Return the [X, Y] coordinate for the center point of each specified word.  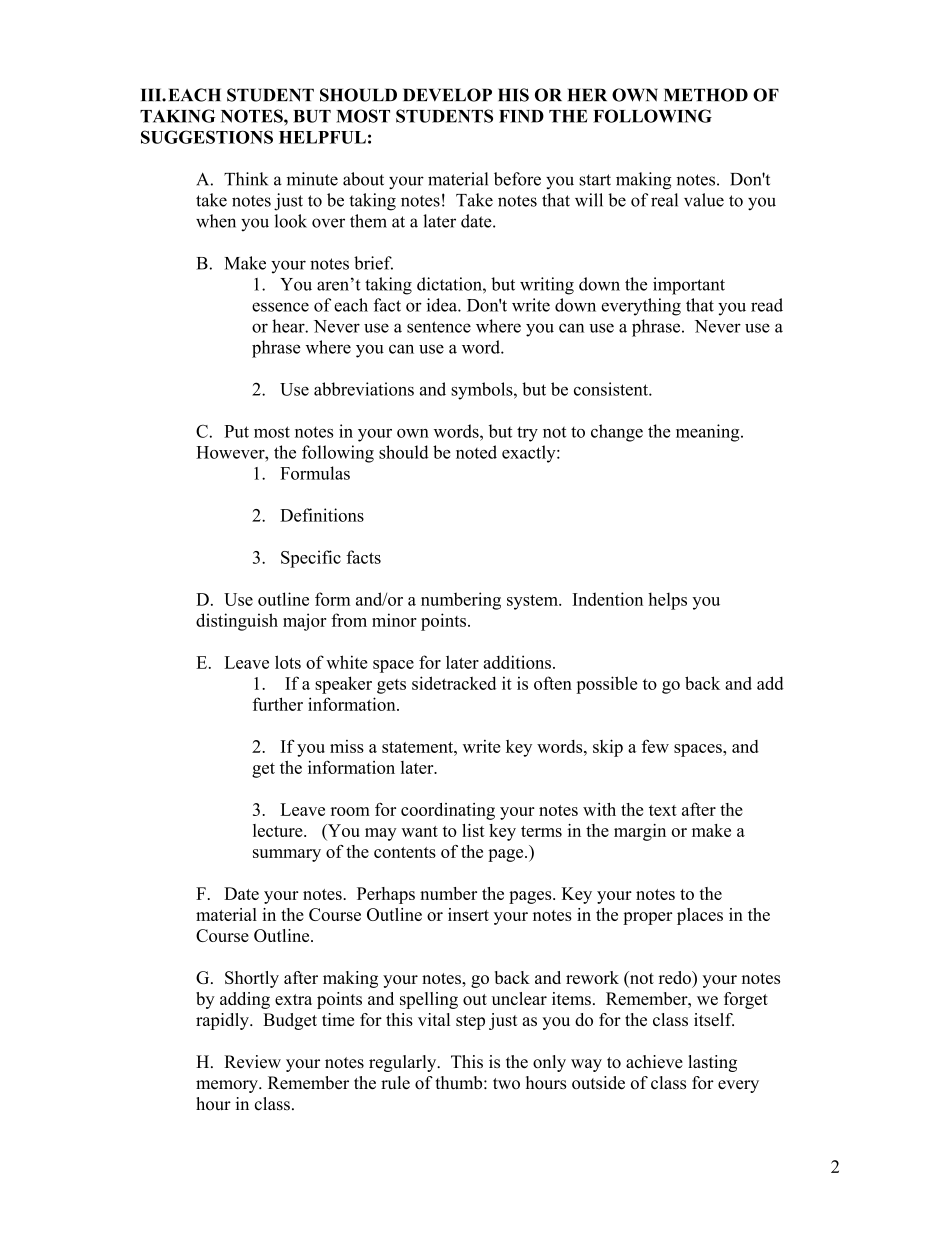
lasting [712, 1063]
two [506, 1083]
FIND [521, 116]
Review [252, 1061]
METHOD [706, 95]
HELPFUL [322, 137]
